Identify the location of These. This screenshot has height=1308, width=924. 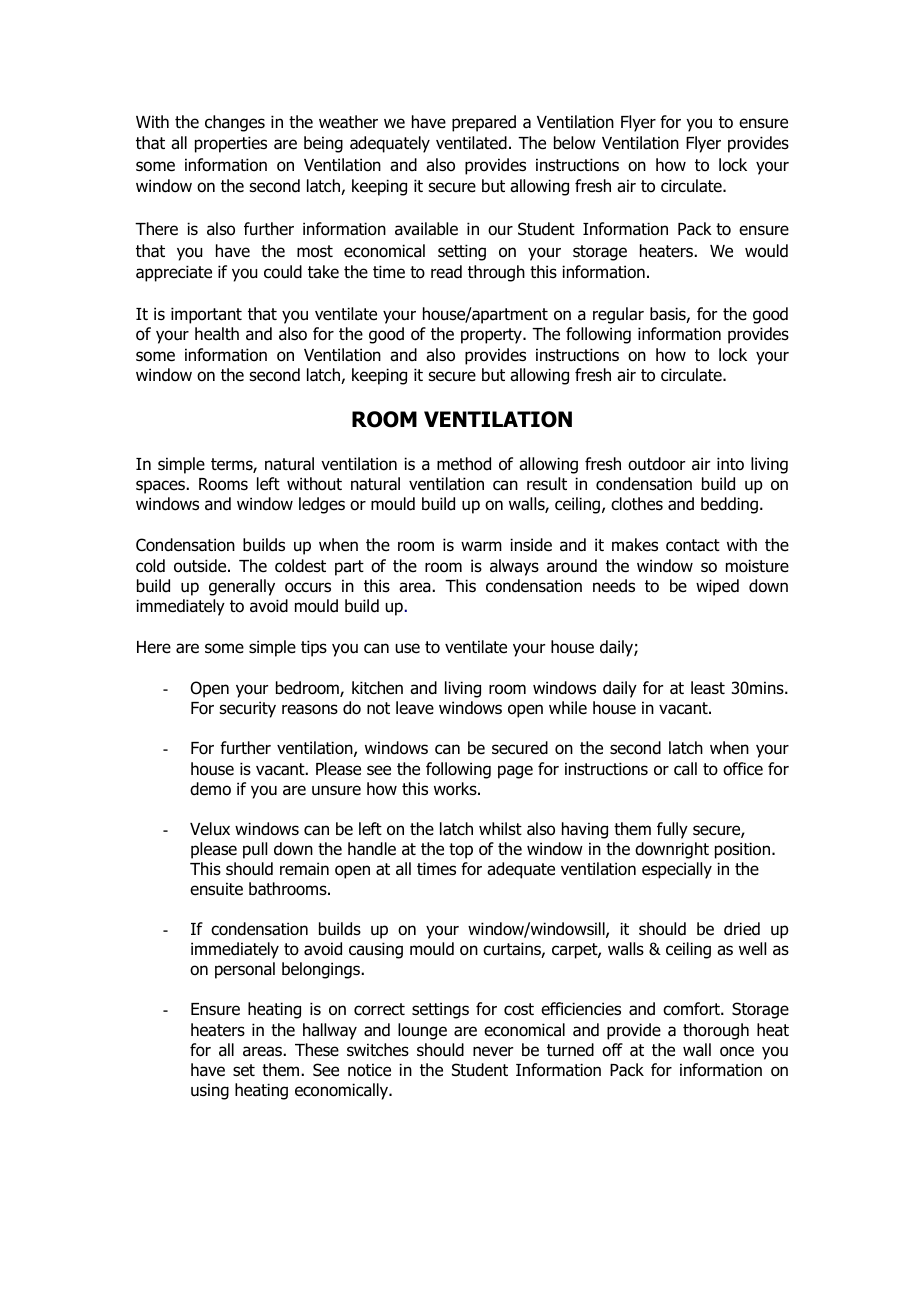
(317, 1050).
